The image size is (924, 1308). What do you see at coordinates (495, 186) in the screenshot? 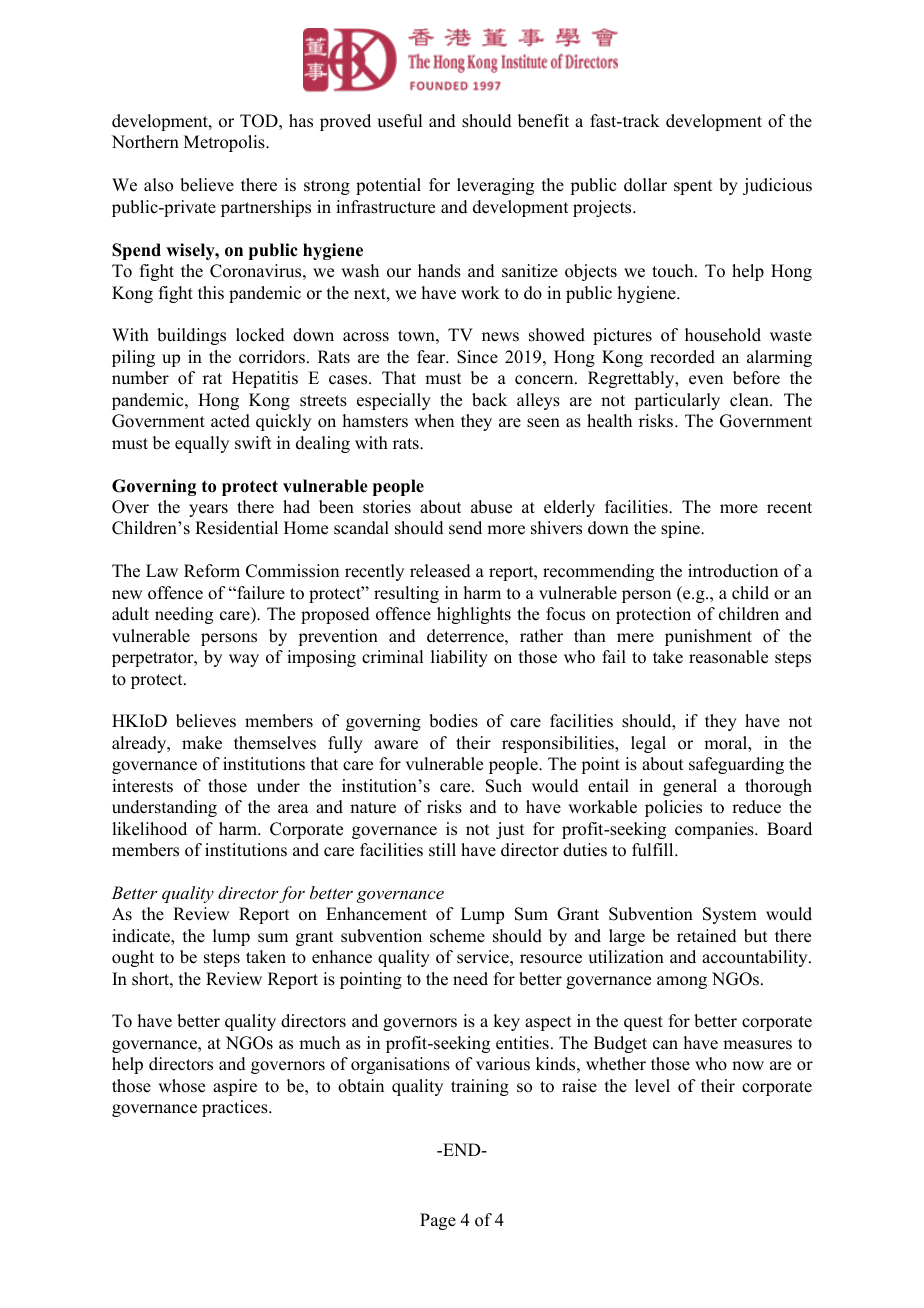
I see `leveraging` at bounding box center [495, 186].
